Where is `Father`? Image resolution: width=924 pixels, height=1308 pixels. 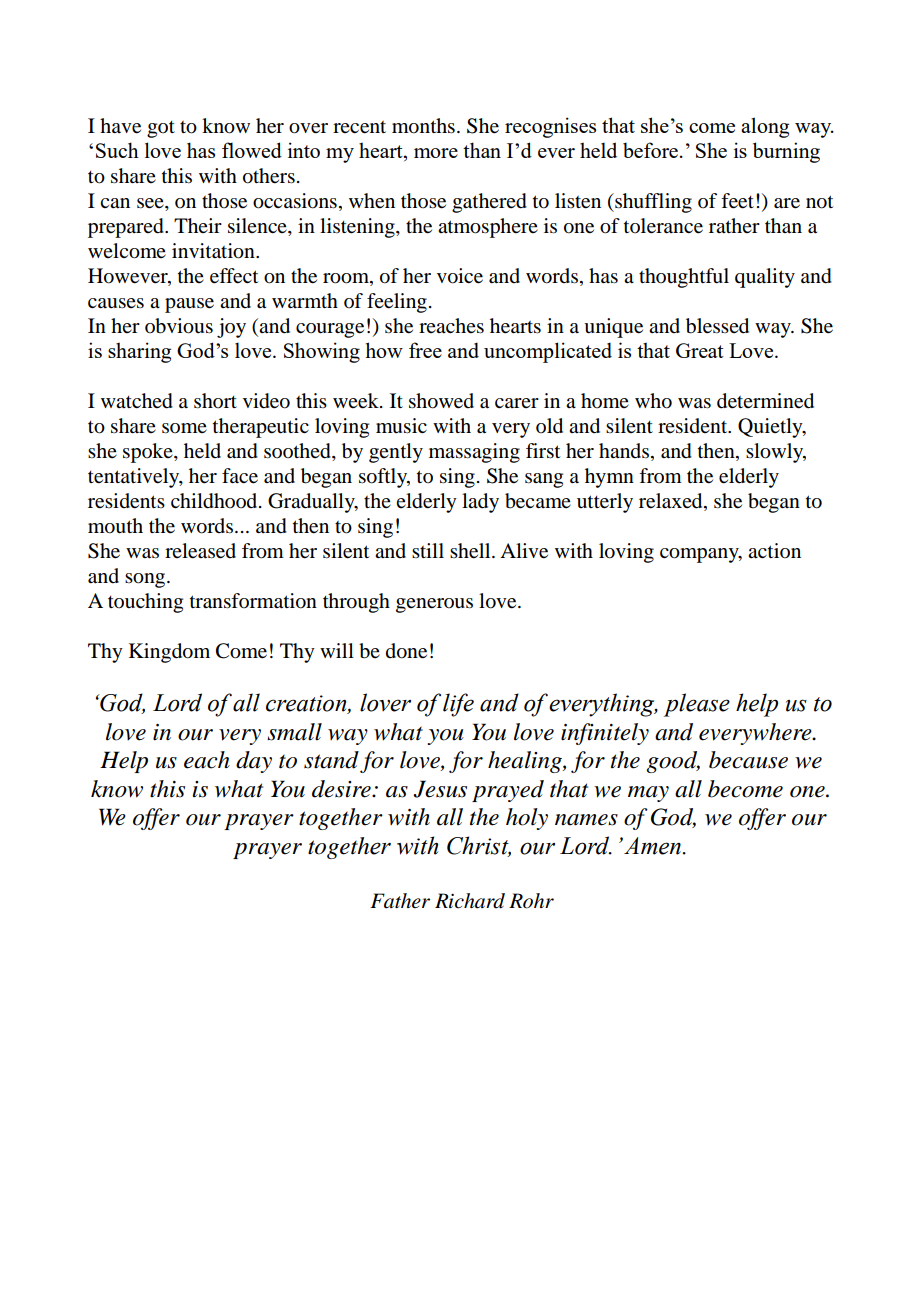
Father is located at coordinates (400, 901).
